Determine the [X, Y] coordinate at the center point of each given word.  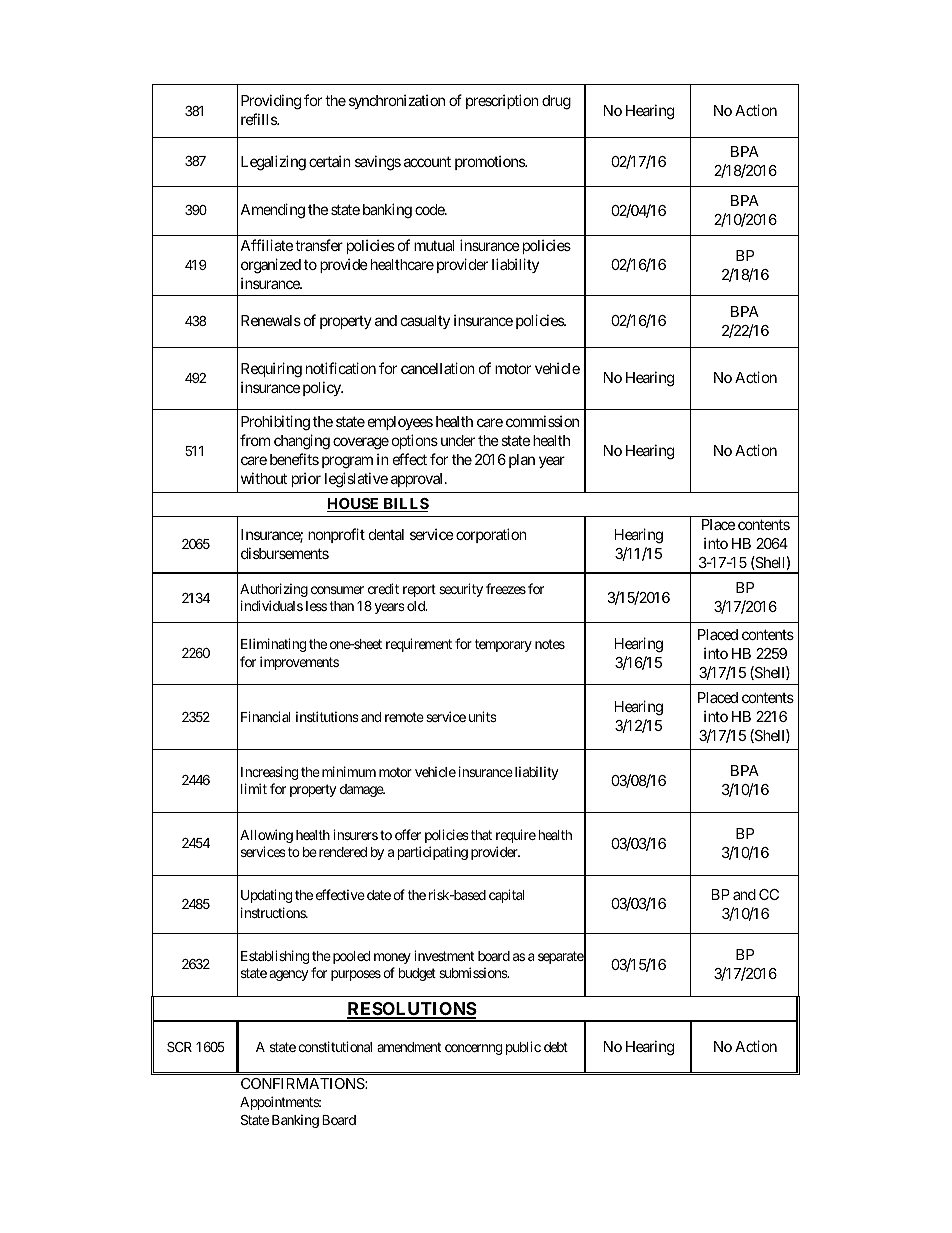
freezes [506, 588]
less [316, 606]
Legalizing [273, 163]
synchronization [397, 102]
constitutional [335, 1046]
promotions [490, 163]
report [419, 590]
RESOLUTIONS [412, 1010]
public [523, 1048]
